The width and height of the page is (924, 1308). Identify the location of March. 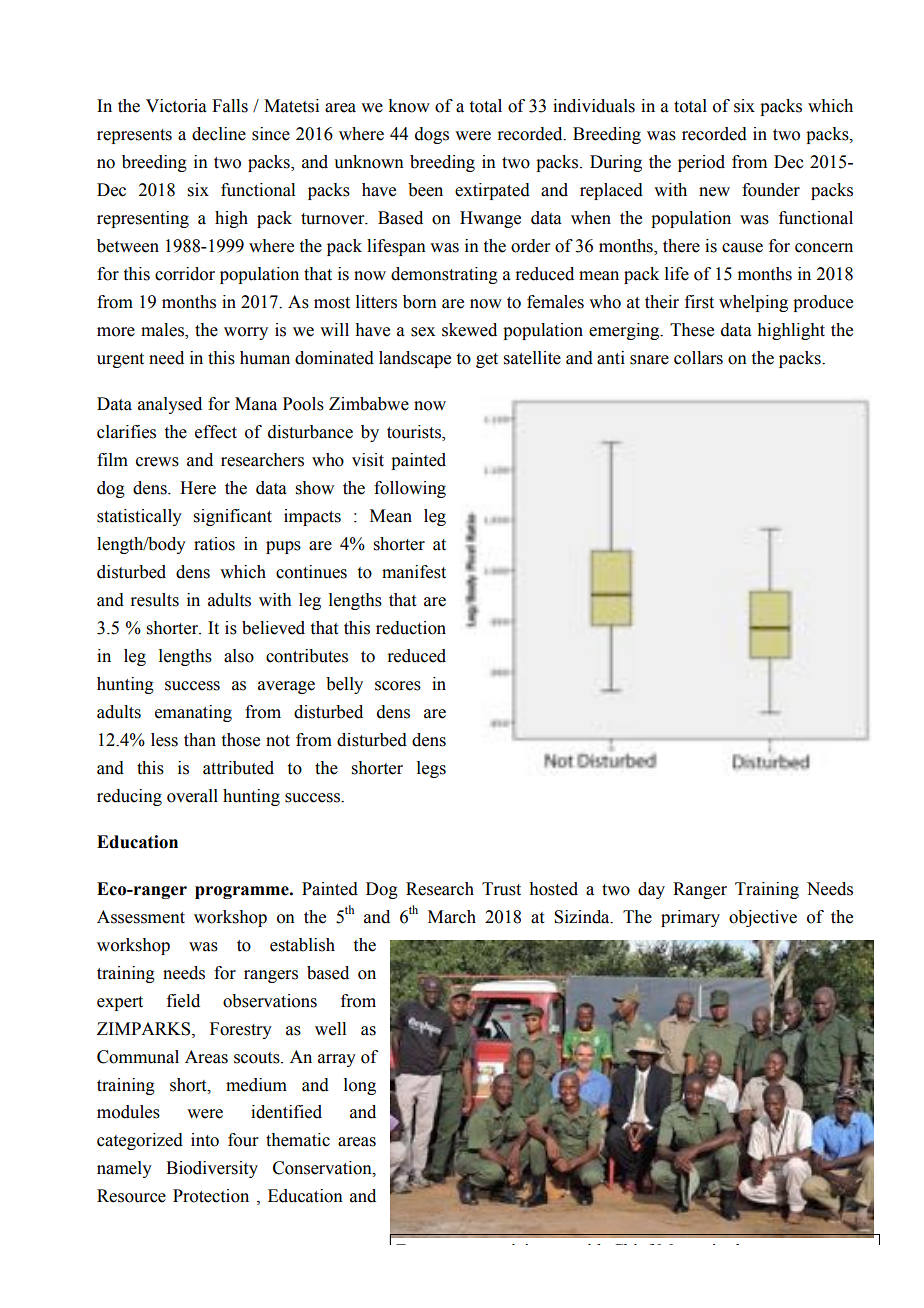
(452, 917).
